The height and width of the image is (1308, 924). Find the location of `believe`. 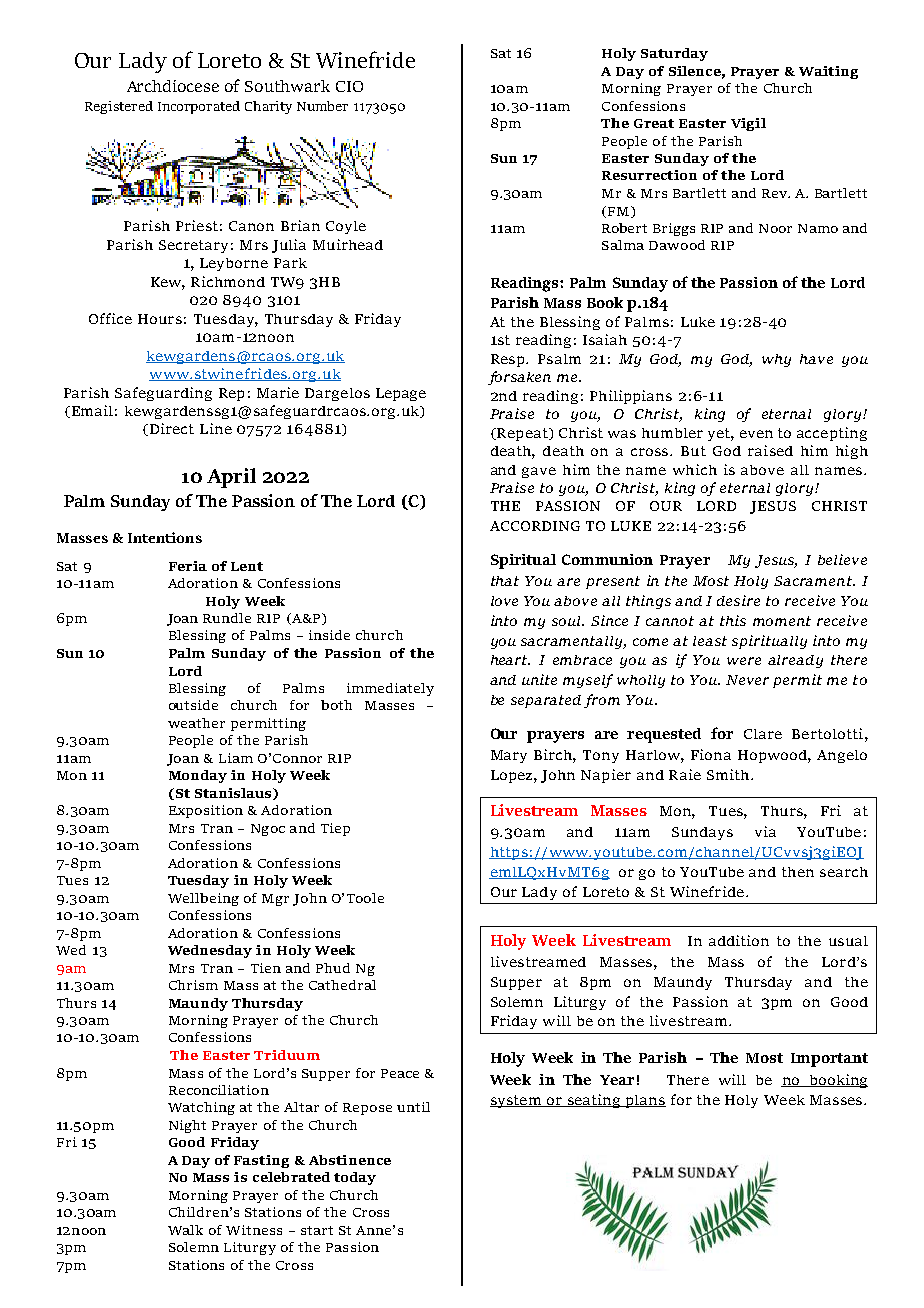

believe is located at coordinates (842, 559).
